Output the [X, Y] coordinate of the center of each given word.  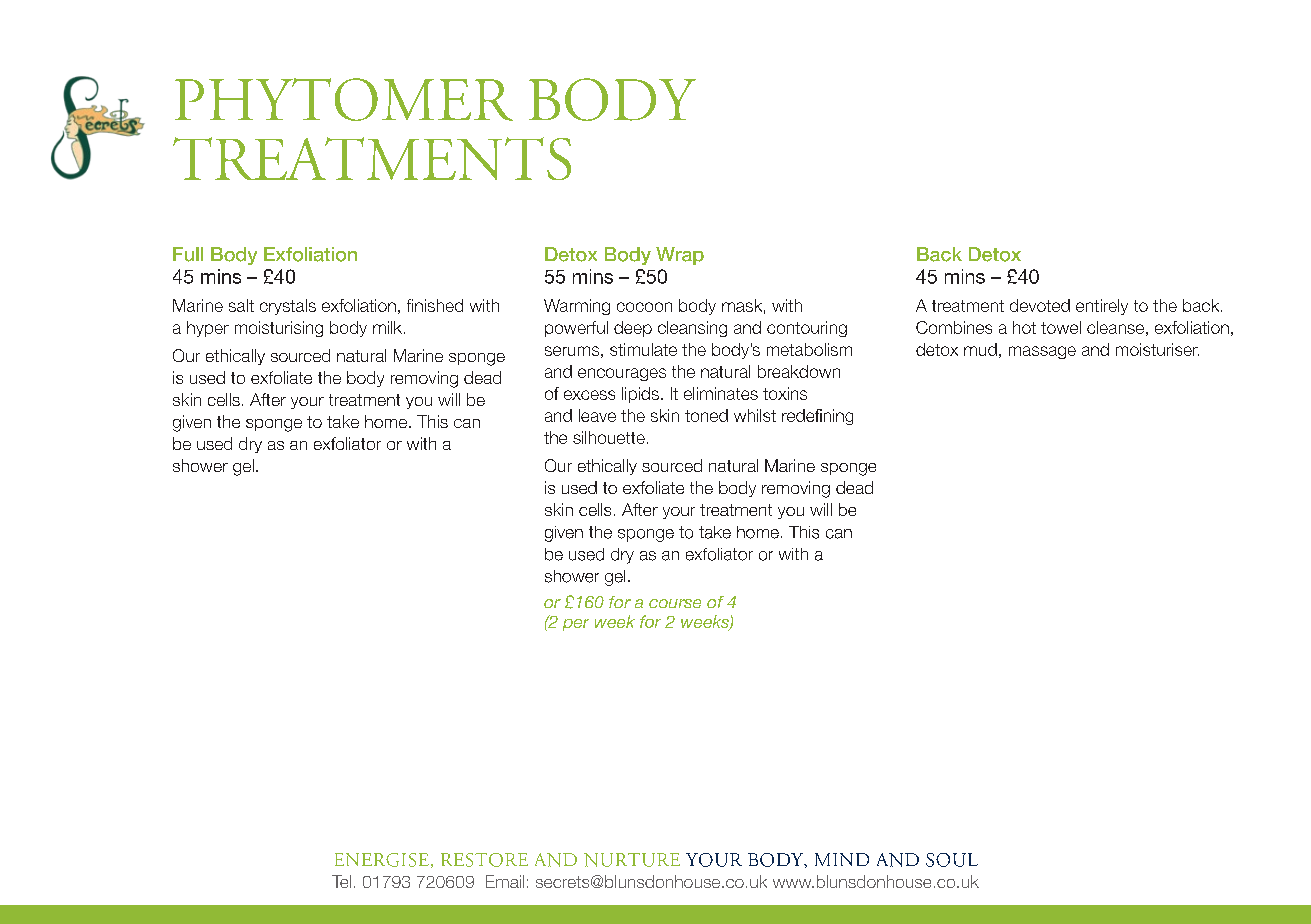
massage [1042, 352]
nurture [632, 860]
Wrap [680, 256]
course [675, 603]
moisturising [279, 329]
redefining [817, 417]
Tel [341, 881]
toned [706, 415]
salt [241, 305]
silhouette [609, 437]
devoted [1040, 305]
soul [952, 860]
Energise [382, 860]
